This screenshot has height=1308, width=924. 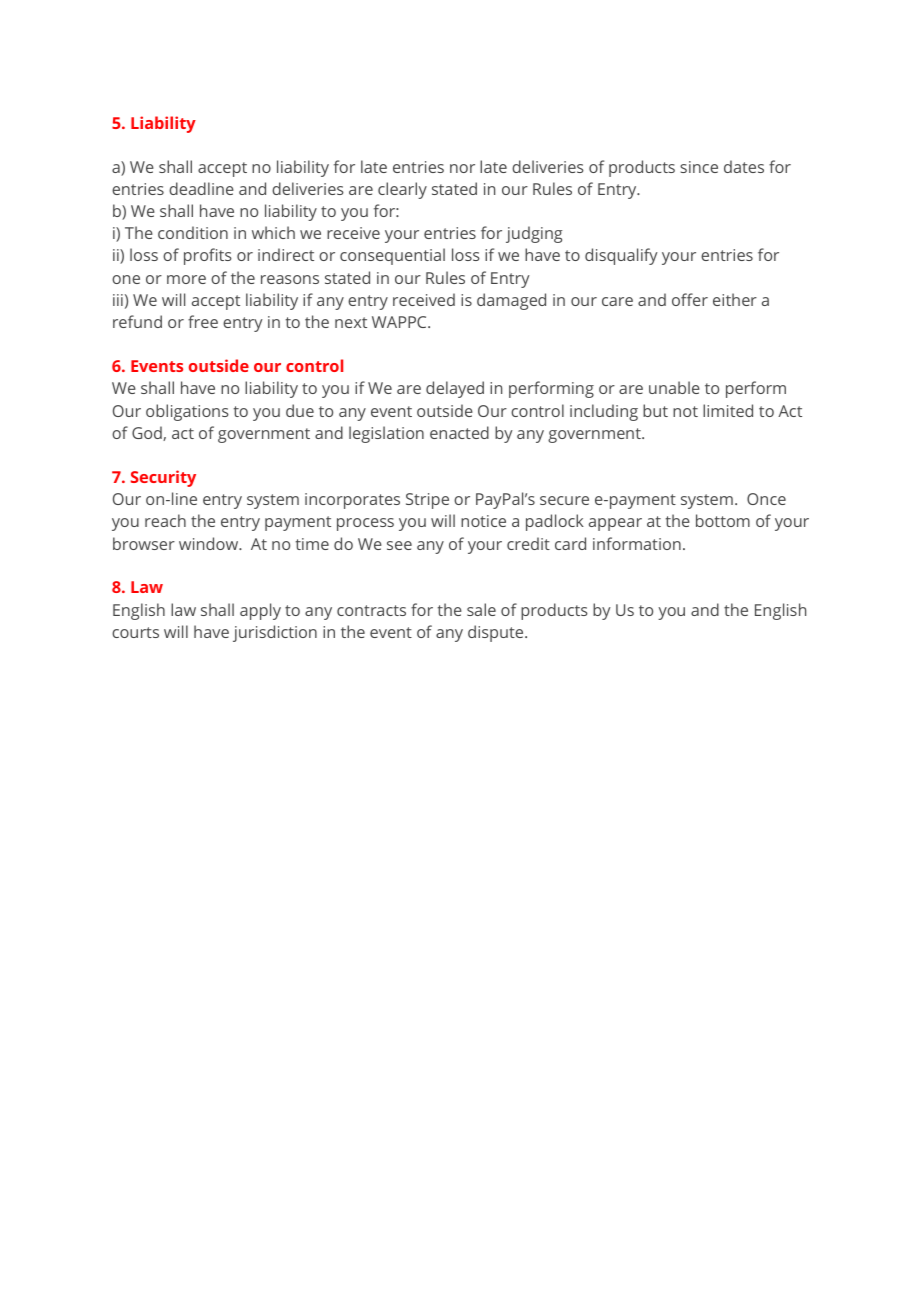 I want to click on bottom, so click(x=723, y=520).
